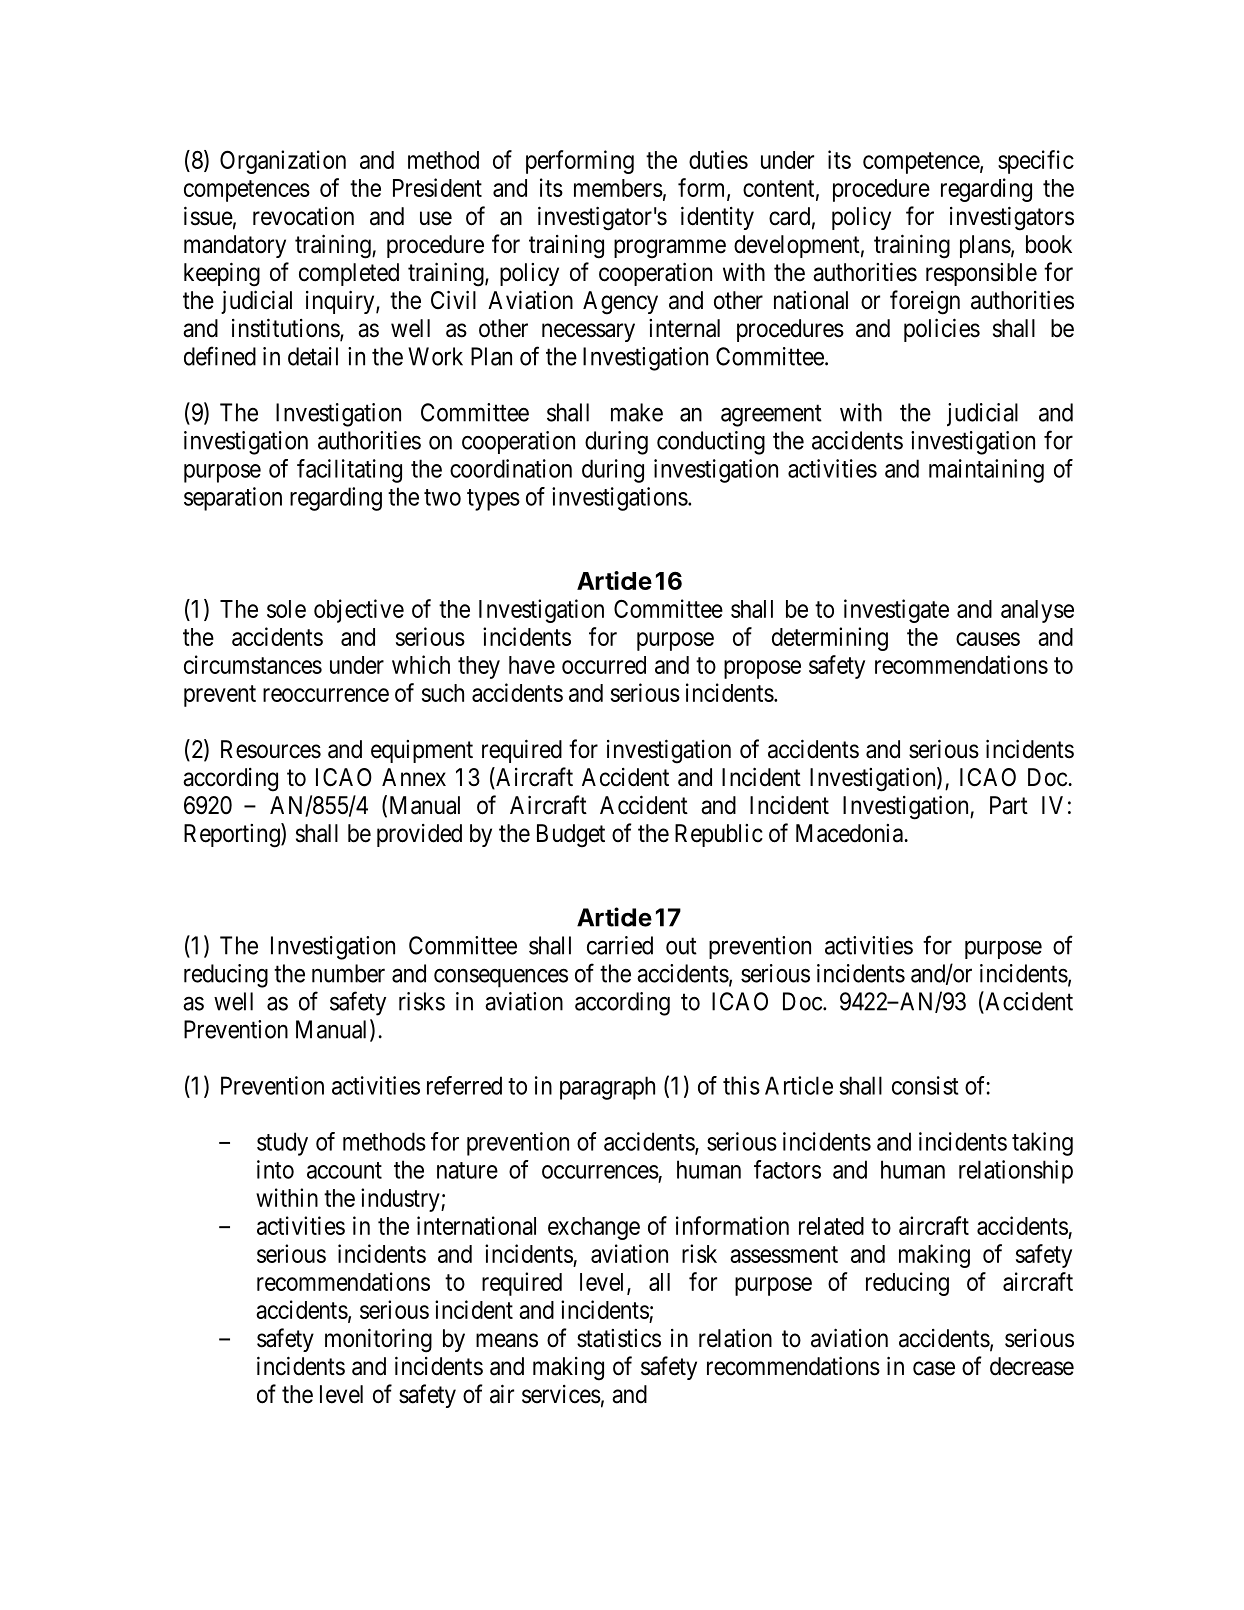  Describe the element at coordinates (303, 216) in the screenshot. I see `revocation` at that location.
